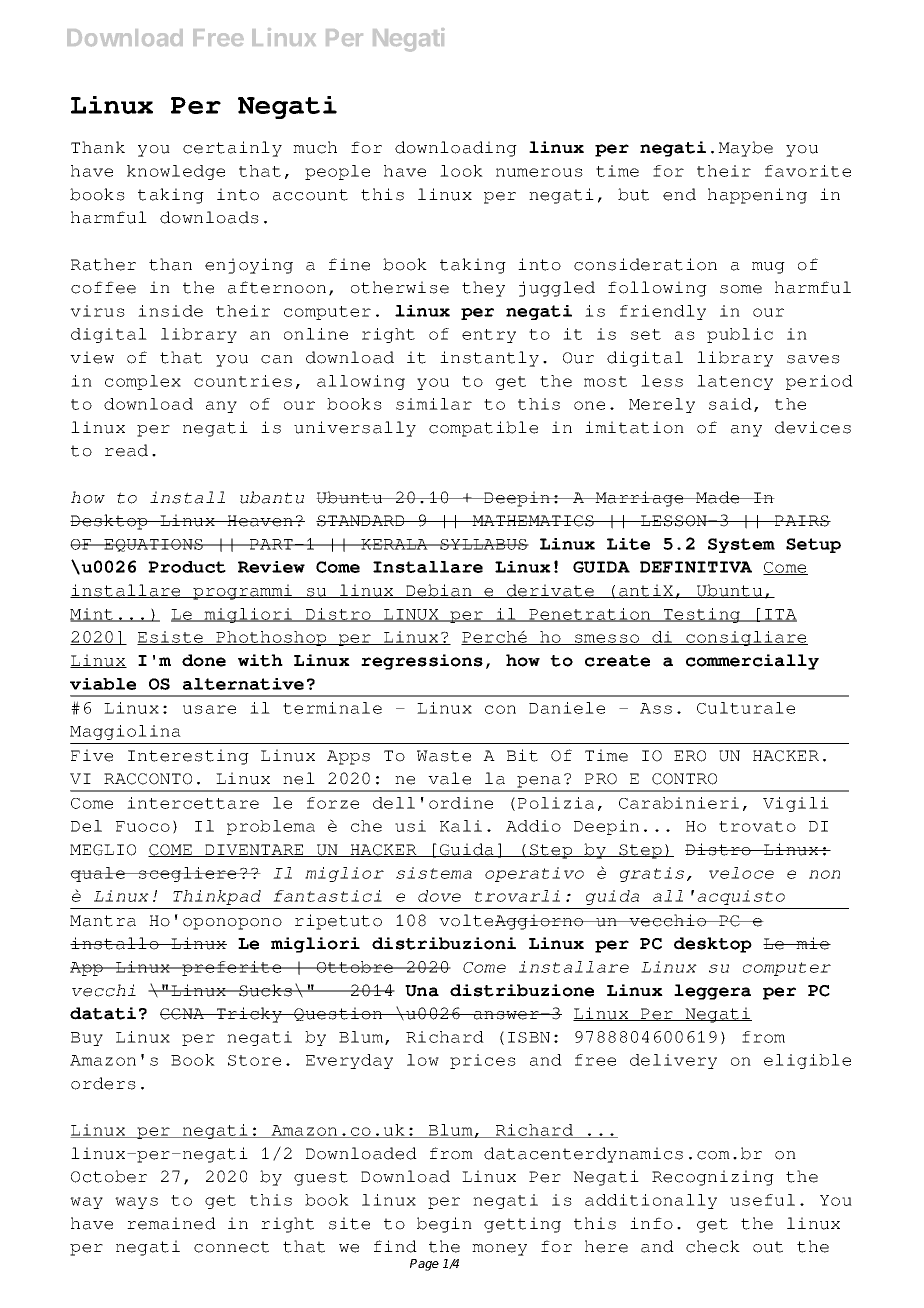 The height and width of the screenshot is (1308, 924). What do you see at coordinates (461, 171) in the screenshot?
I see `look` at bounding box center [461, 171].
